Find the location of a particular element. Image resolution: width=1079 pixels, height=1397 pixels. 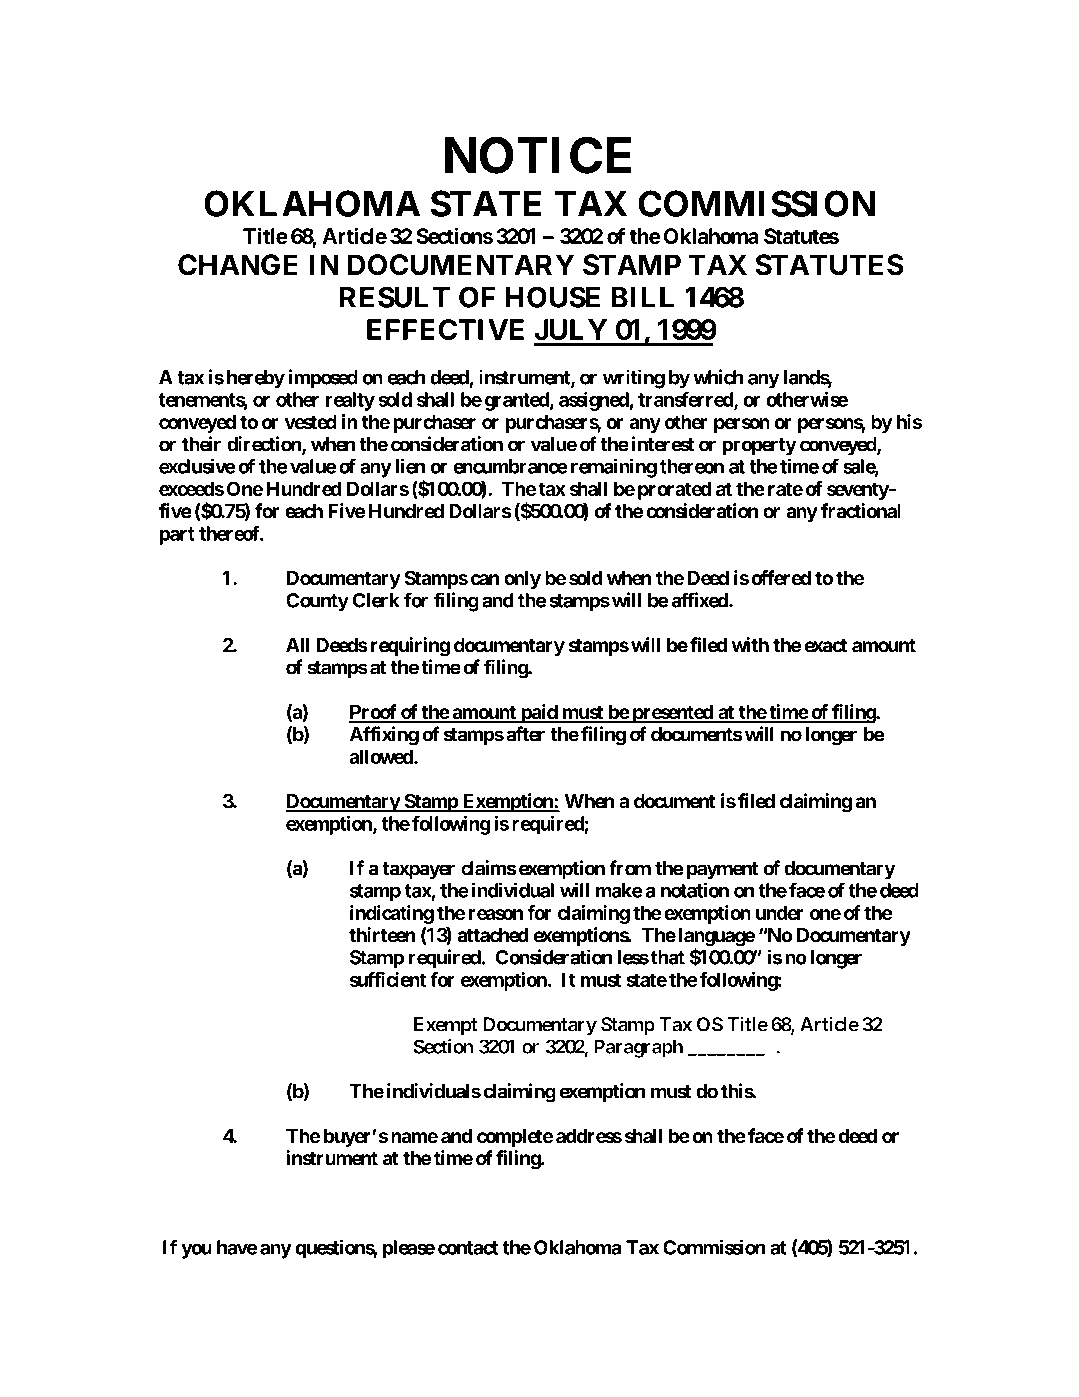

allowed is located at coordinates (382, 756).
